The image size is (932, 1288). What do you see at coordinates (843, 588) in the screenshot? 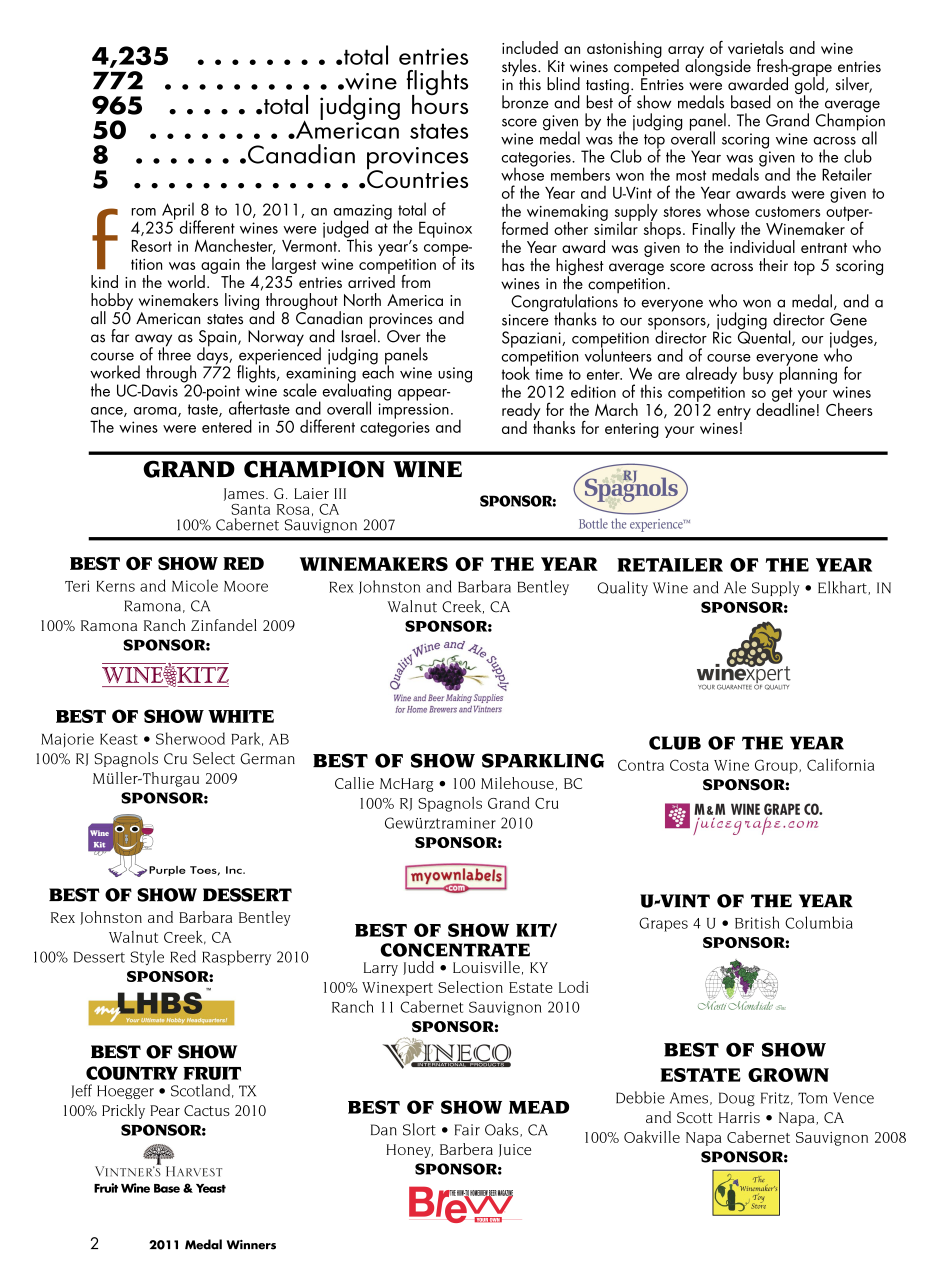
I see `Elkhart` at bounding box center [843, 588].
